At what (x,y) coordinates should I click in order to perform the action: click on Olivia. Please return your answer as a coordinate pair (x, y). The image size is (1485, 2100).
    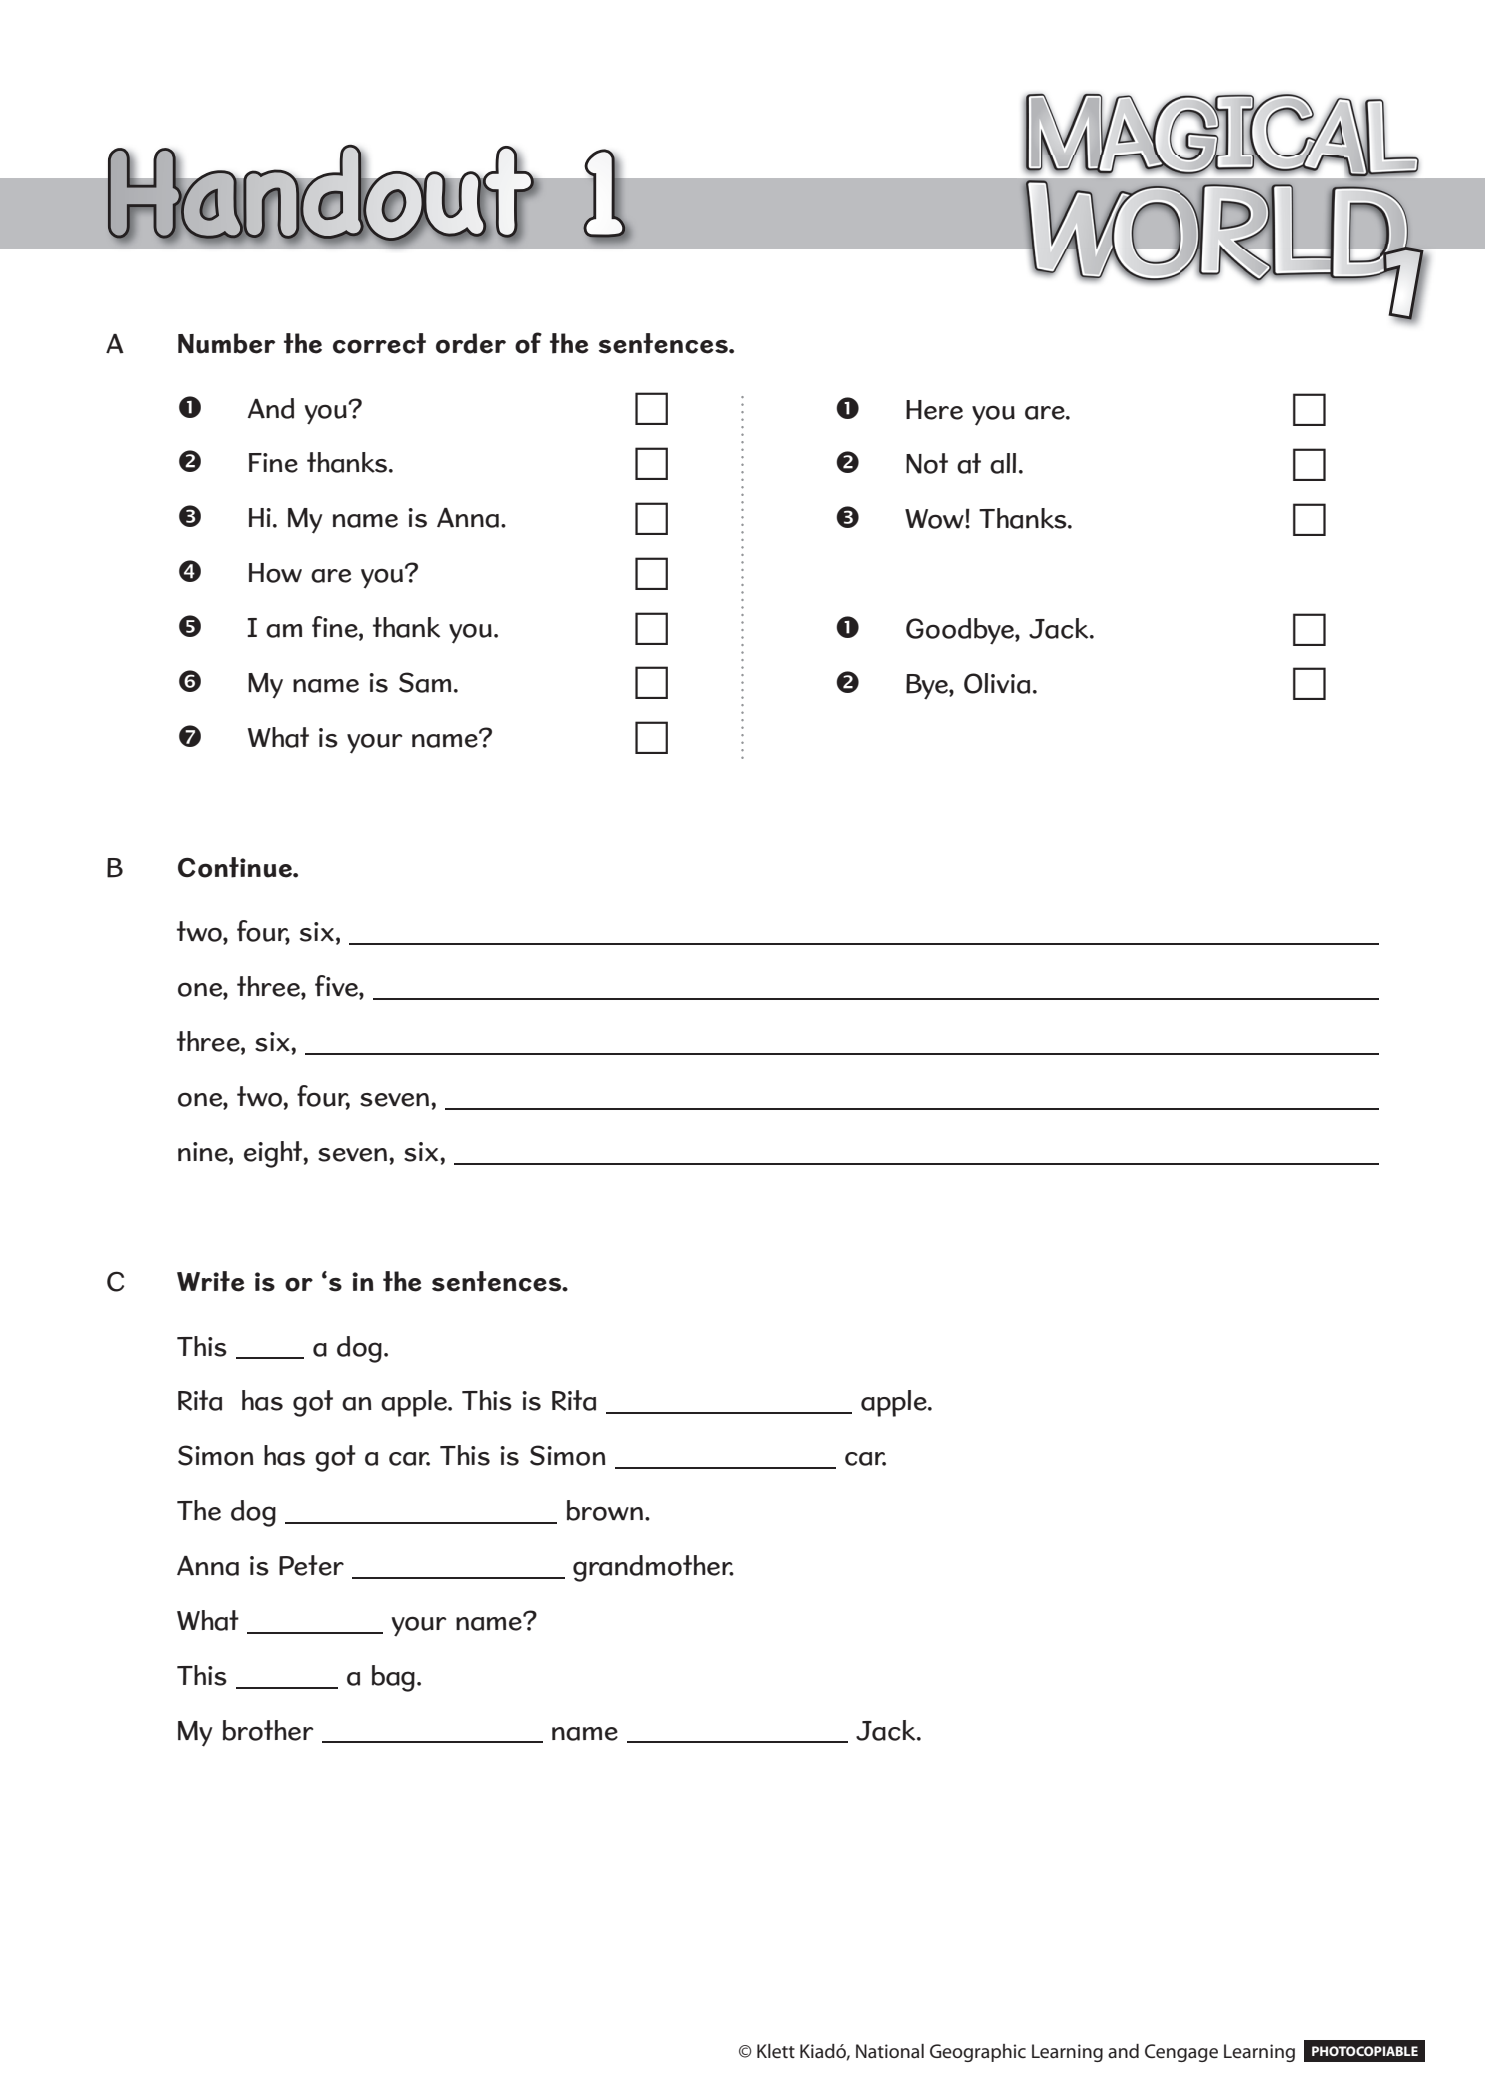
    Looking at the image, I should click on (997, 683).
